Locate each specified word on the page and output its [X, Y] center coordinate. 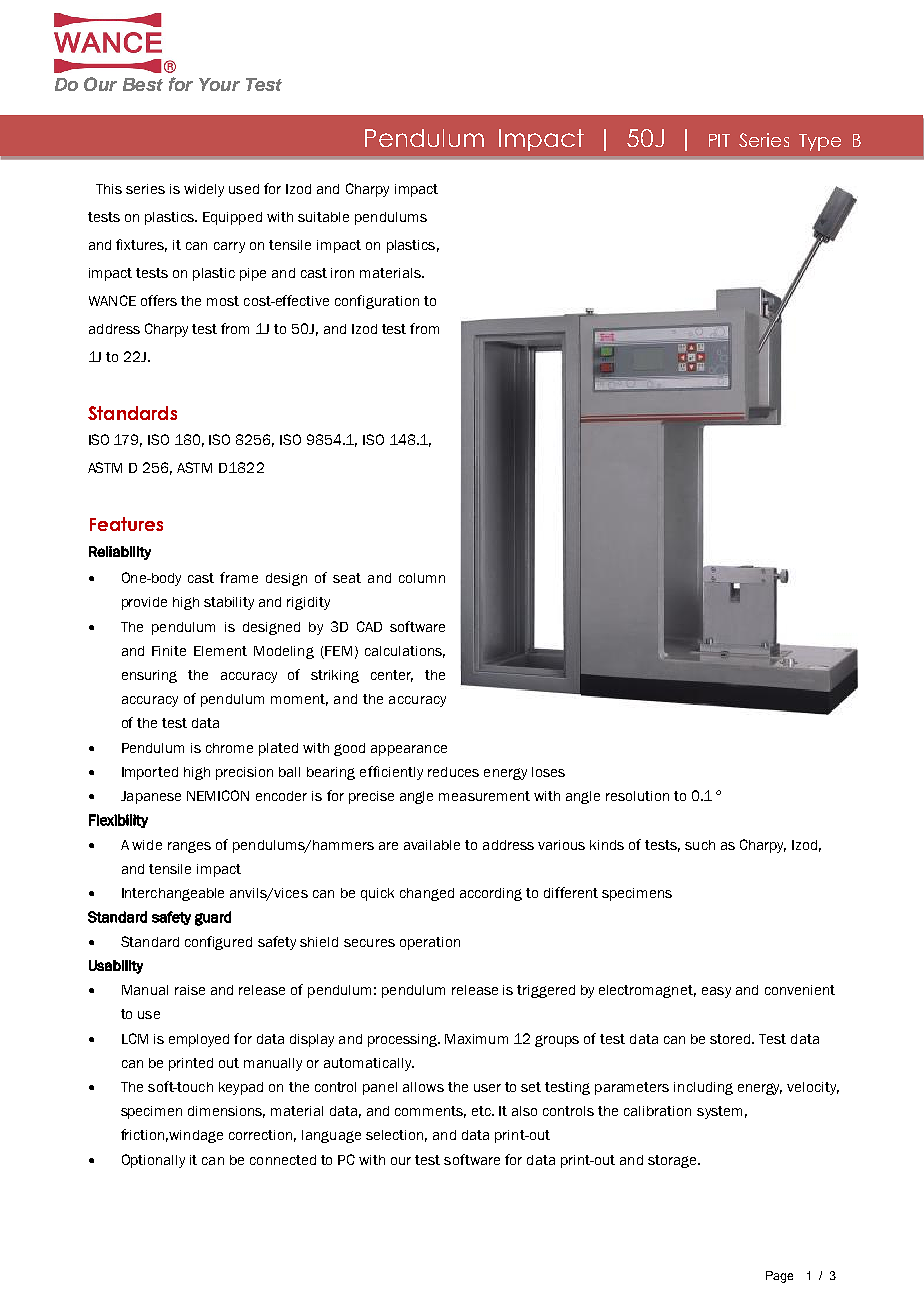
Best [143, 84]
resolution [637, 796]
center [392, 676]
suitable [323, 217]
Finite [169, 651]
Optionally [153, 1161]
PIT [719, 140]
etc [483, 1111]
